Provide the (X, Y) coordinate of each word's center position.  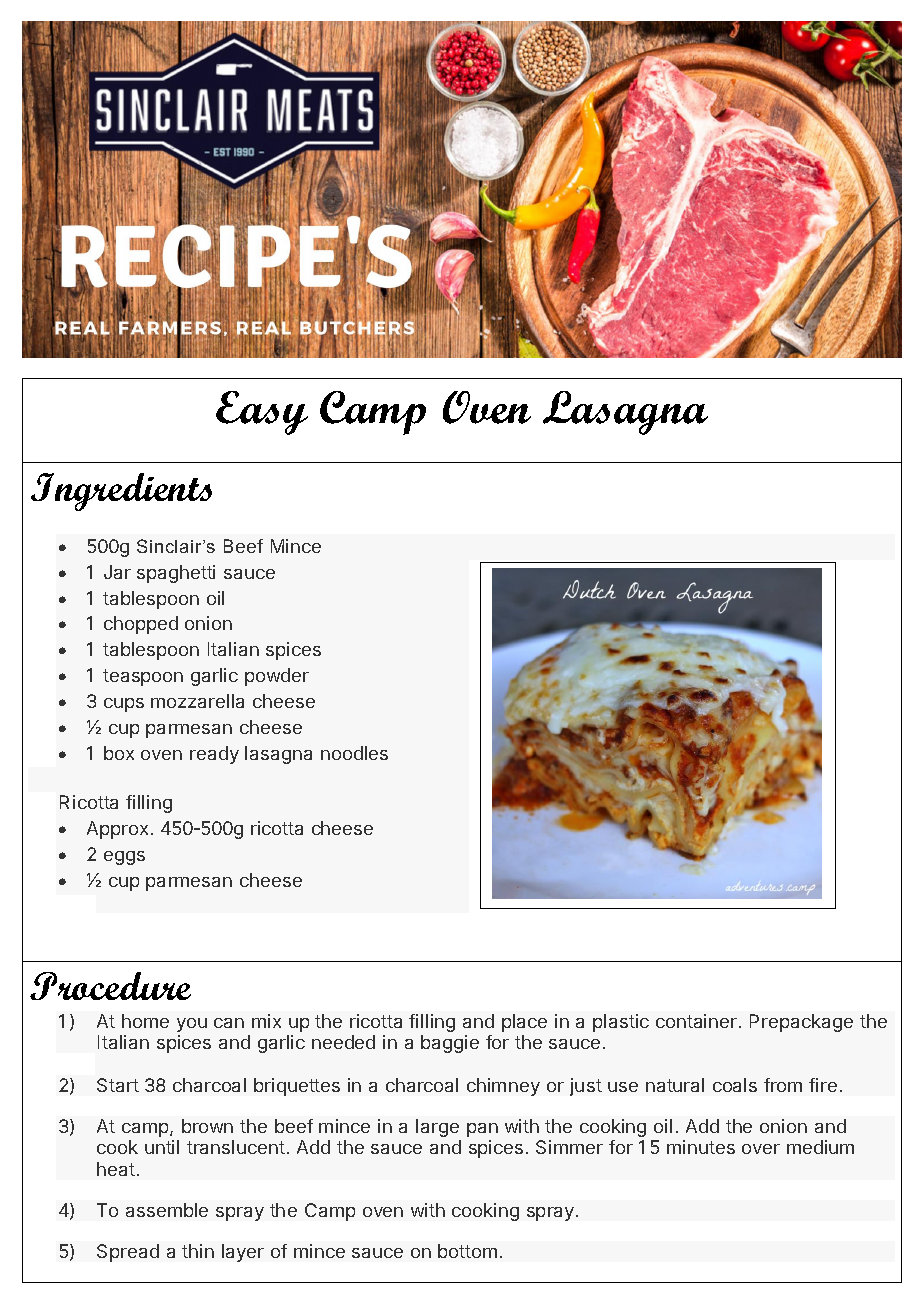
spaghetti (176, 574)
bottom (467, 1251)
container (696, 1021)
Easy (262, 413)
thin (198, 1251)
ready (214, 755)
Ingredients (121, 492)
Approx (117, 830)
